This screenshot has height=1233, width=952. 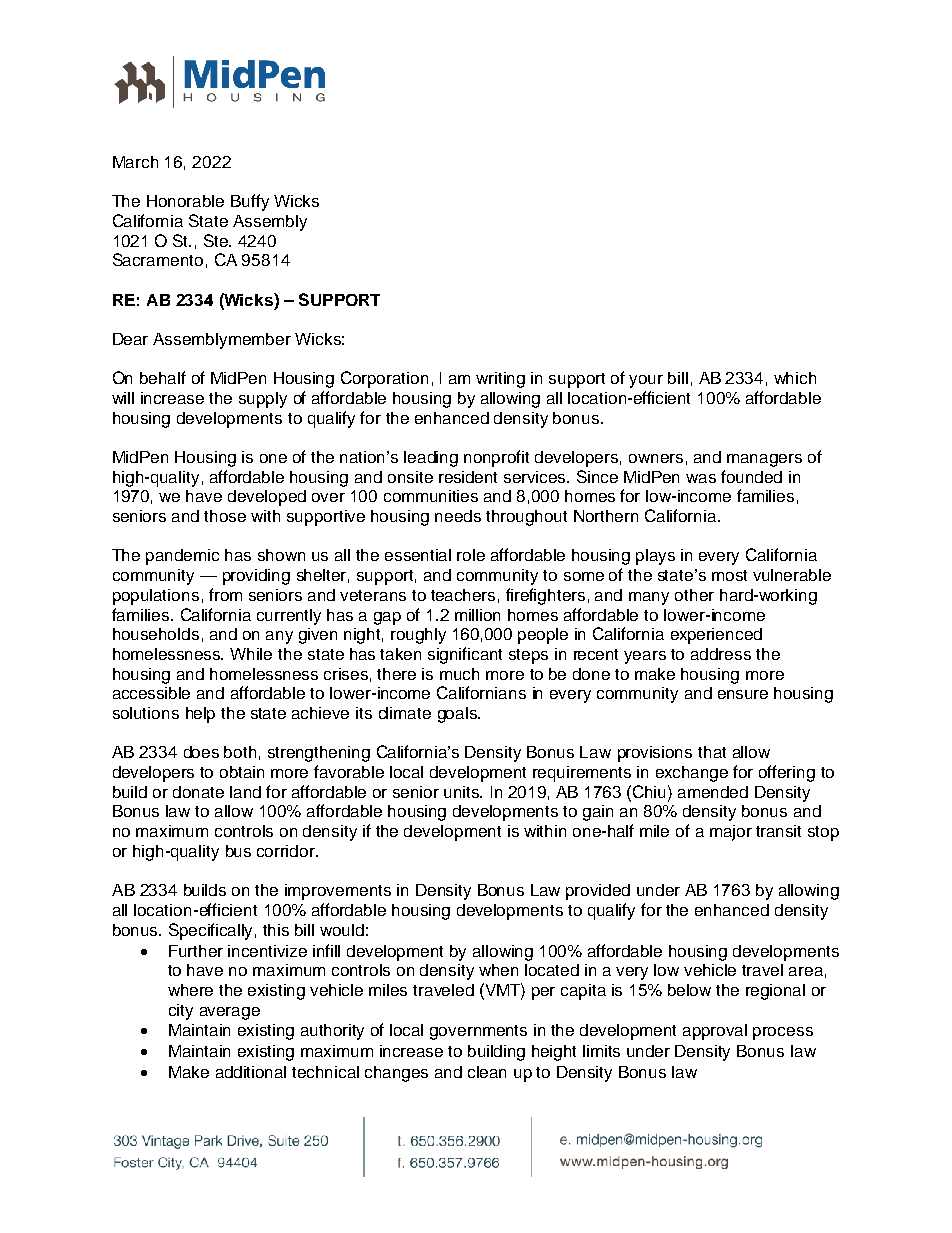 What do you see at coordinates (751, 476) in the screenshot?
I see `founded` at bounding box center [751, 476].
